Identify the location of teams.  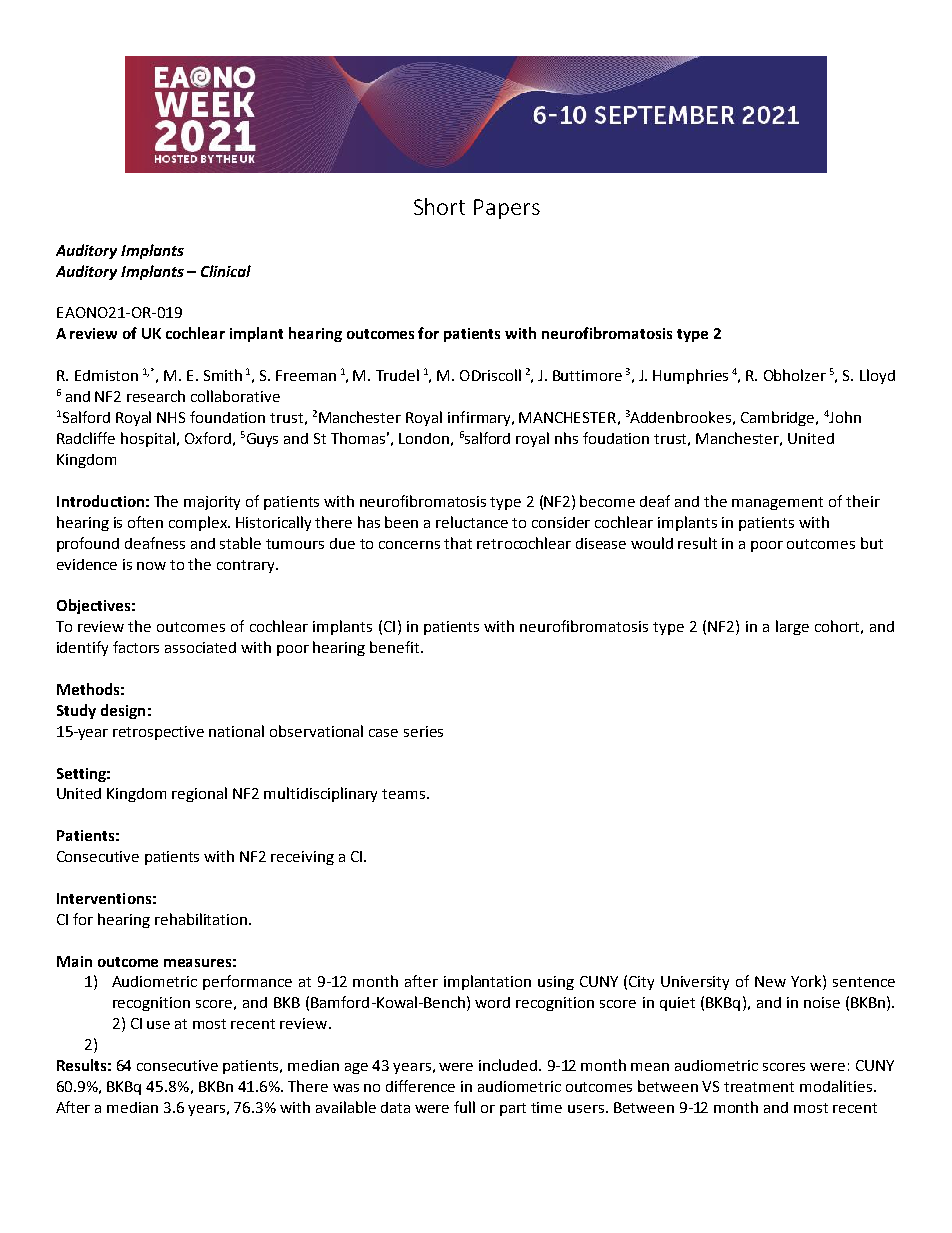
(403, 794).
